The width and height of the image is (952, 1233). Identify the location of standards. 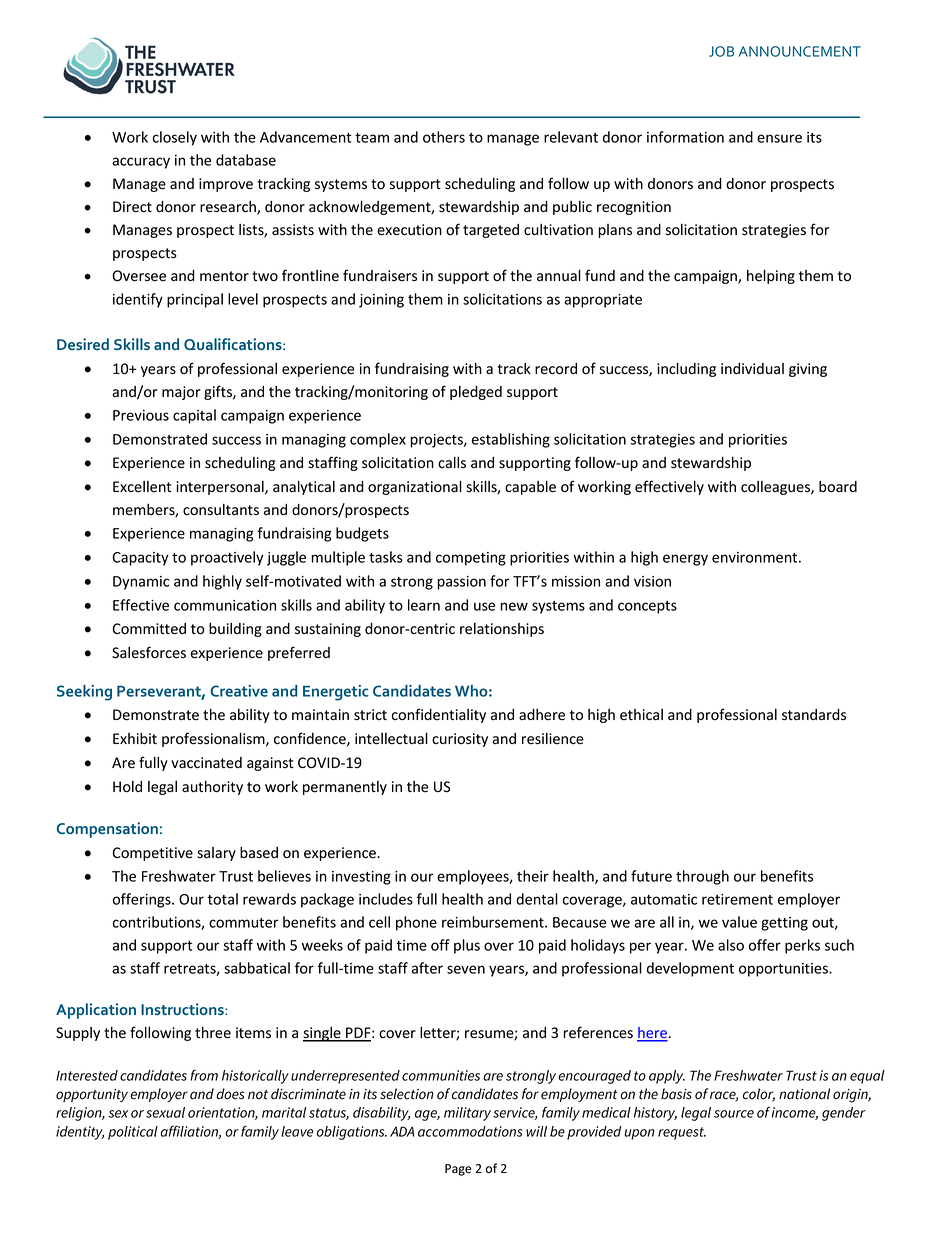
(814, 715).
